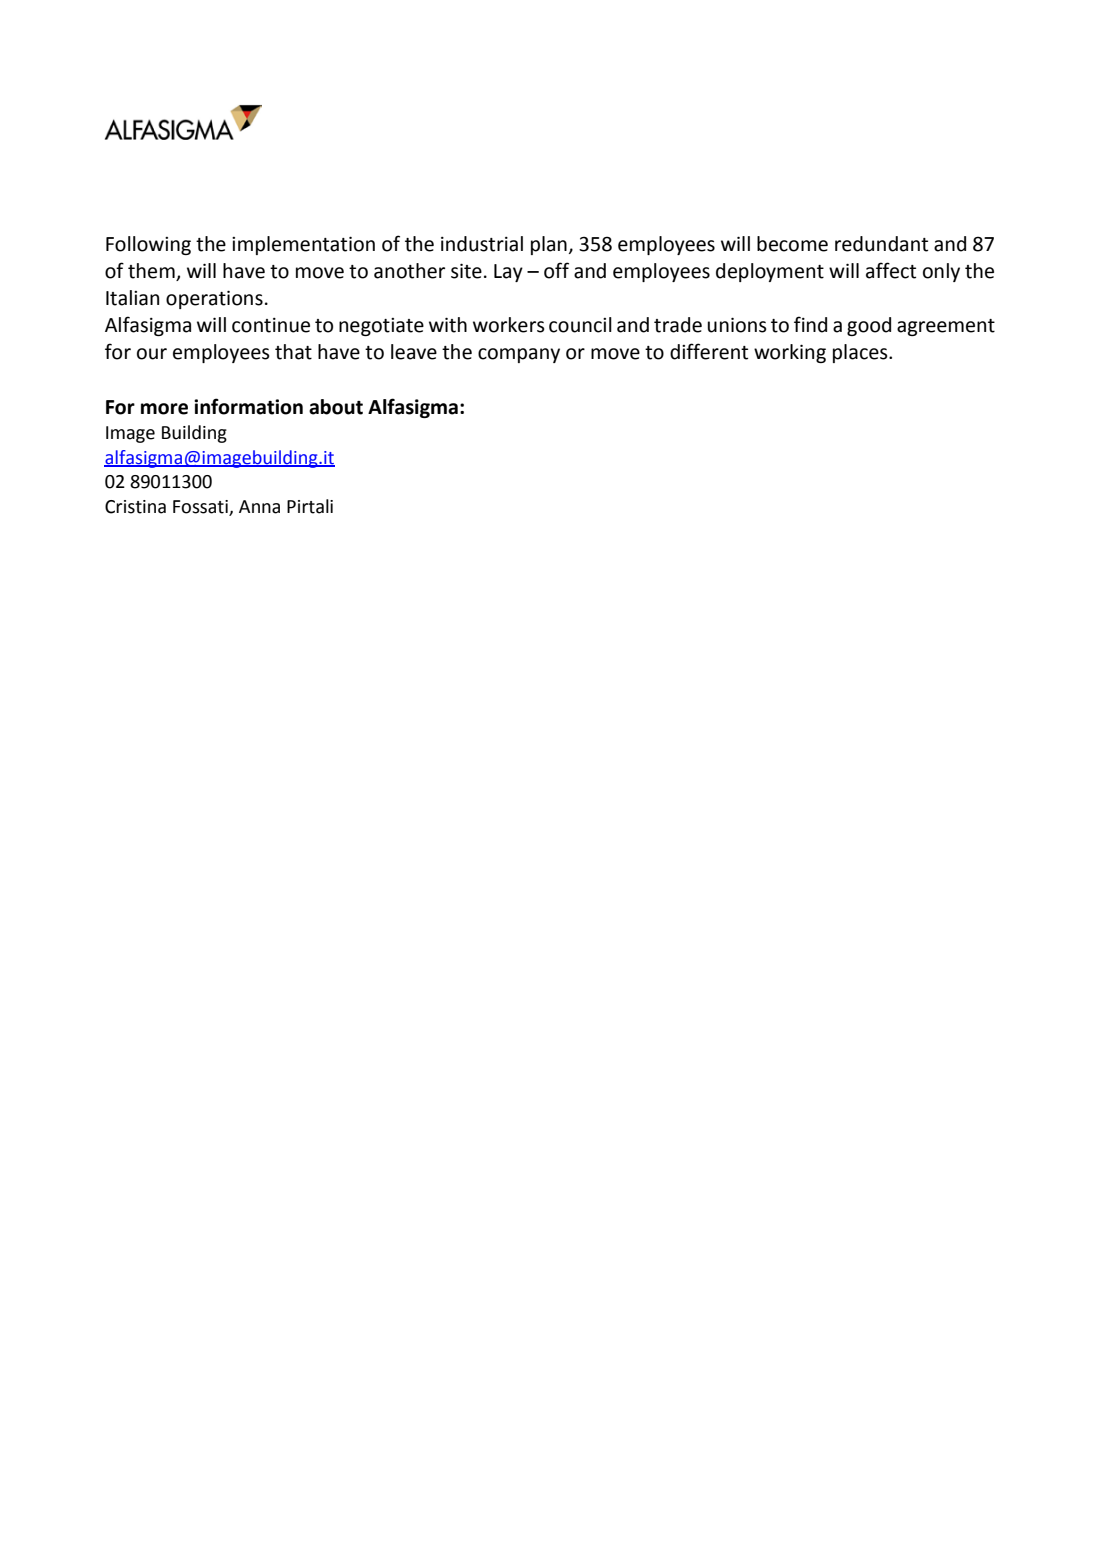  Describe the element at coordinates (549, 245) in the screenshot. I see `plan` at that location.
